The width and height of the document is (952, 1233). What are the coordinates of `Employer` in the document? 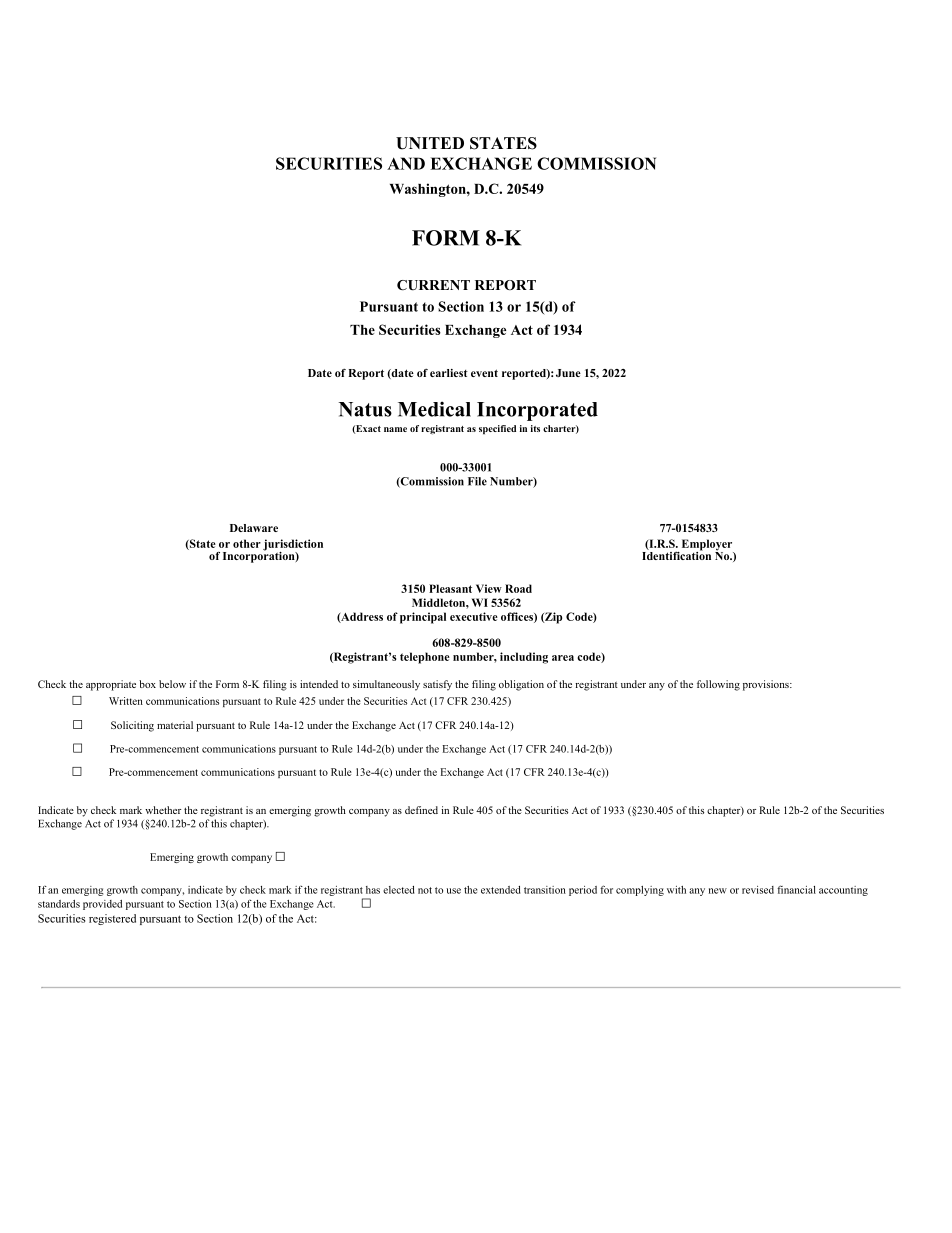 It's located at (706, 546).
